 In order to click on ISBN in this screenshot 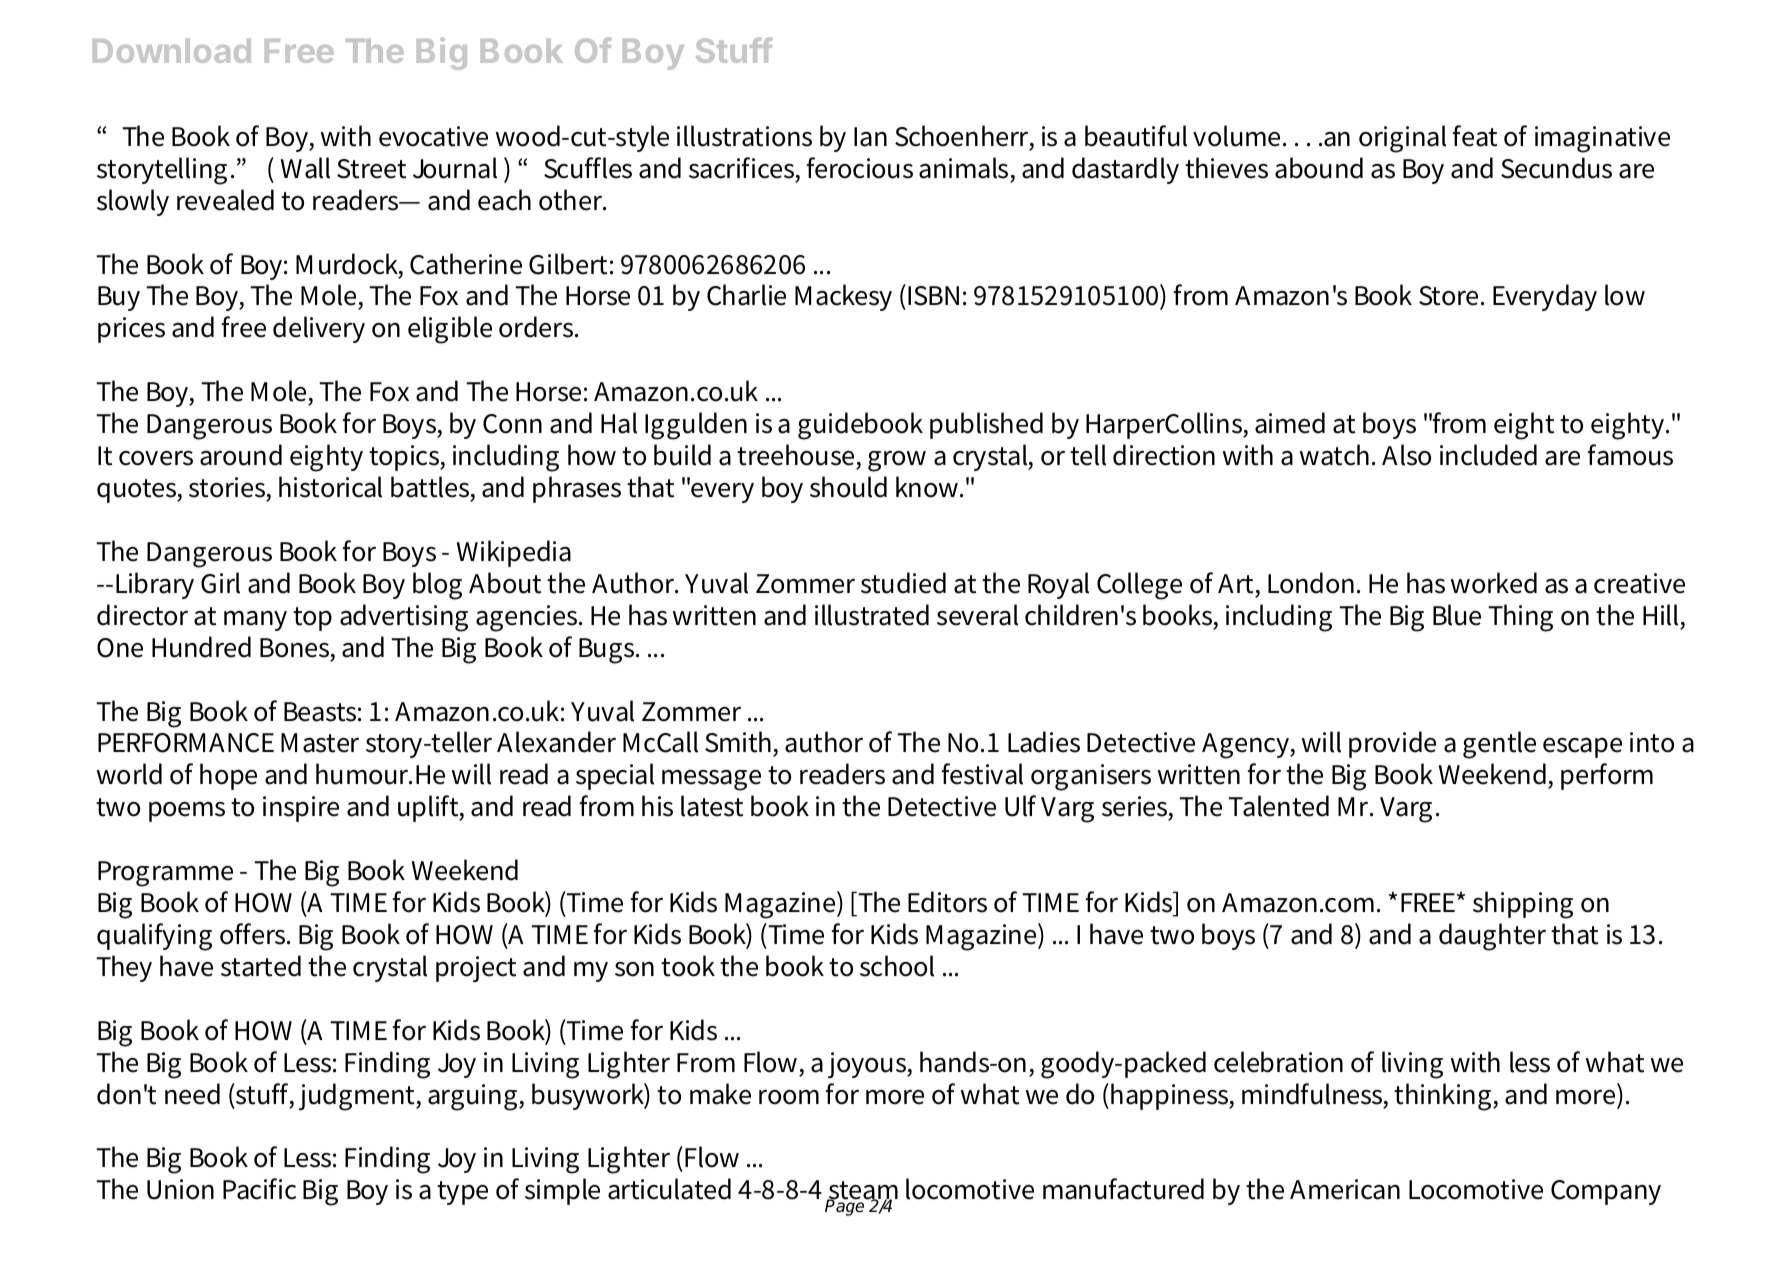, I will do `click(933, 296)`.
